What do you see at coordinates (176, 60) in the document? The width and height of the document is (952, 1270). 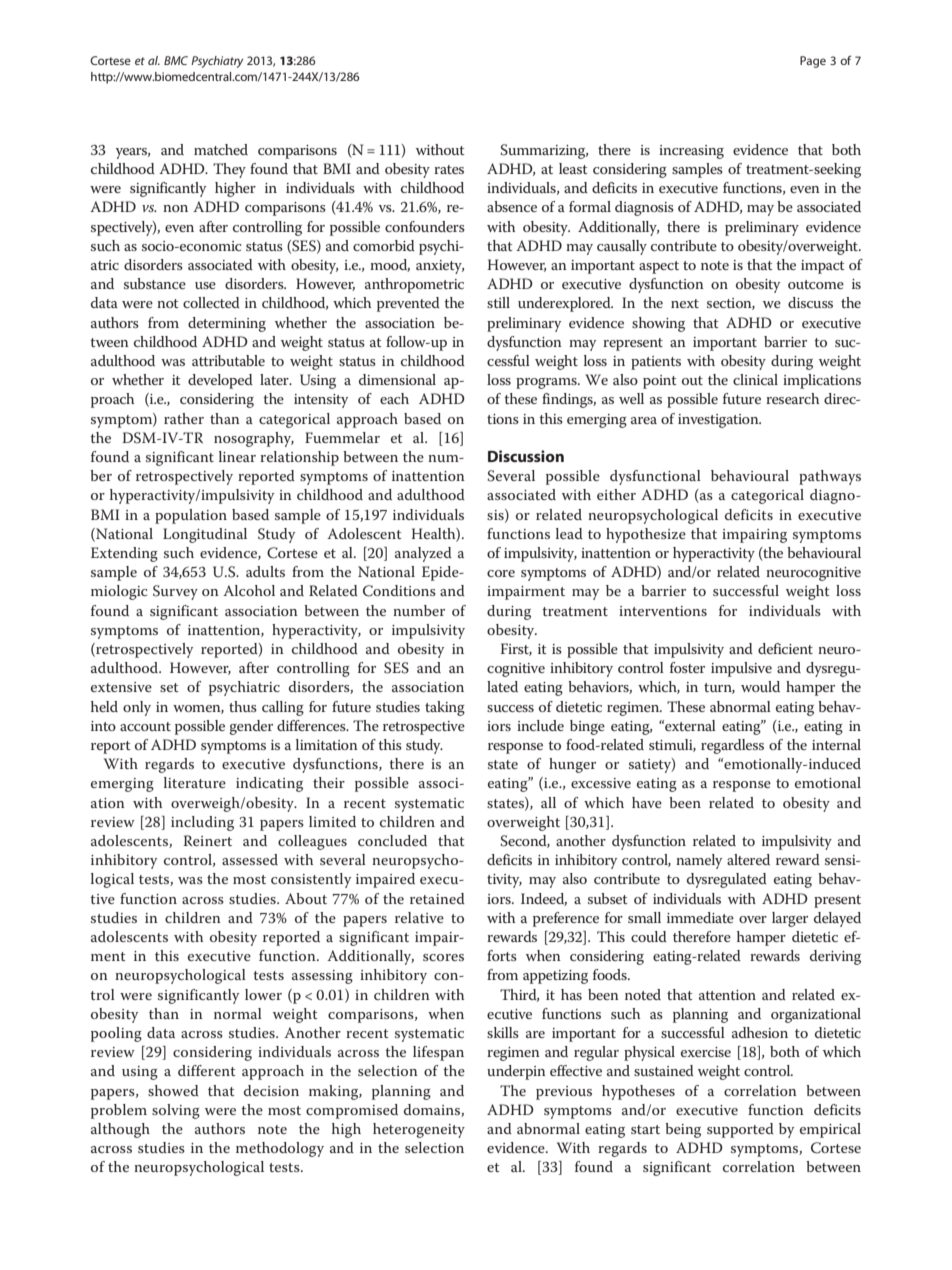 I see `BMC` at bounding box center [176, 60].
